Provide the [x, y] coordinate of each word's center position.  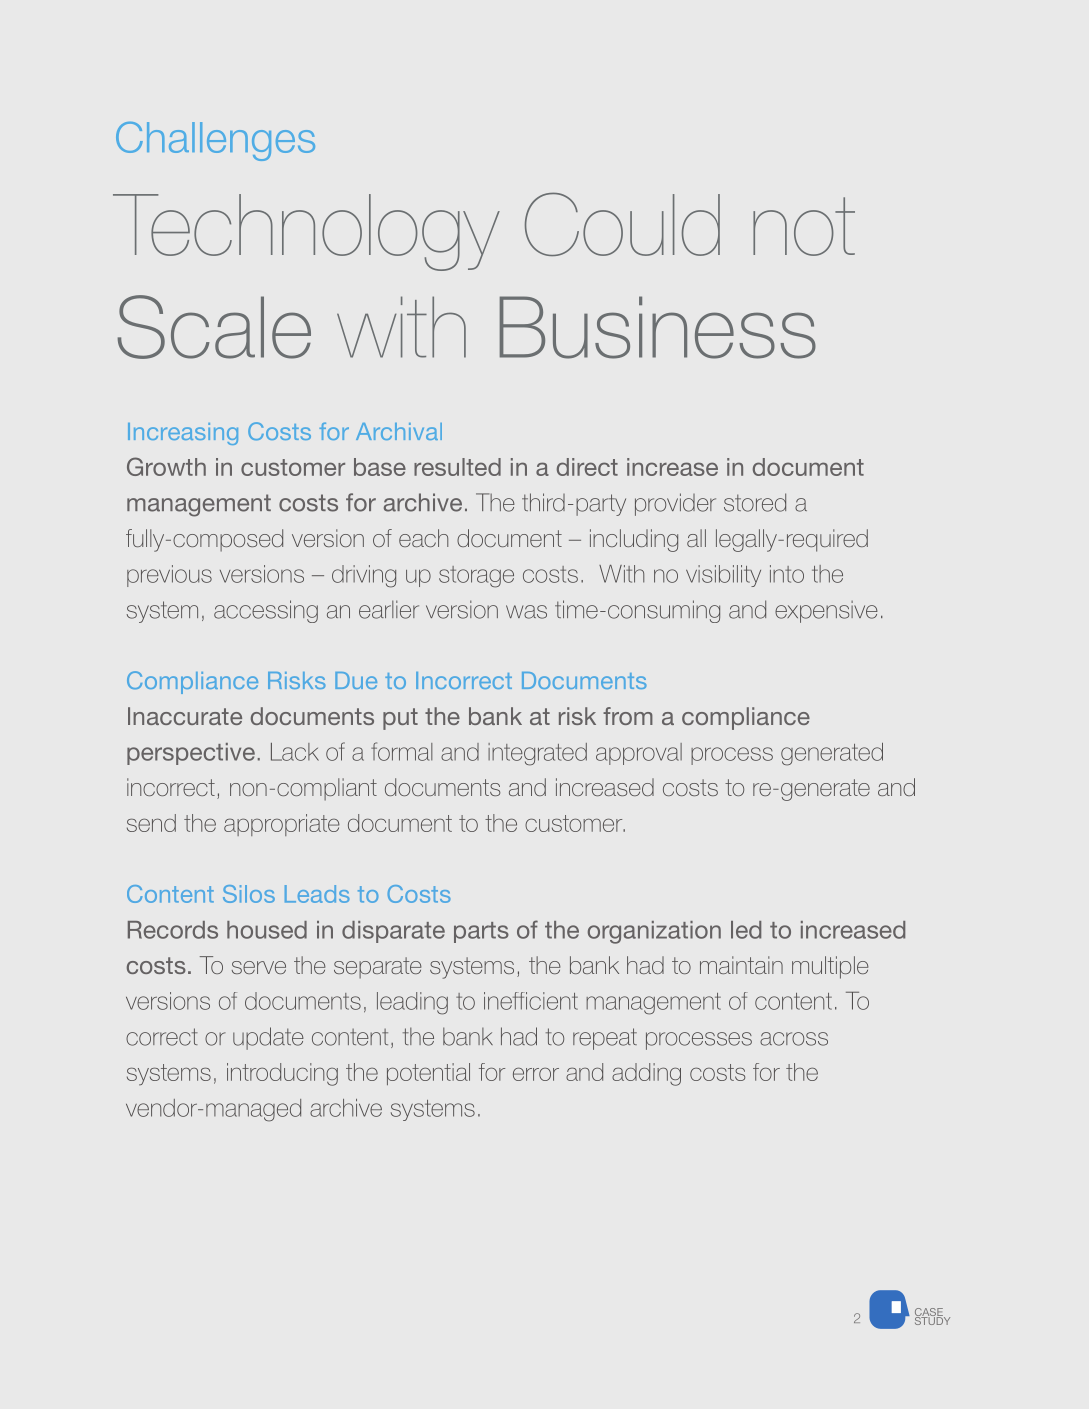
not [804, 226]
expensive [826, 612]
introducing [282, 1074]
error [536, 1074]
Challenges [215, 141]
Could [622, 224]
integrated [537, 754]
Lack [295, 752]
